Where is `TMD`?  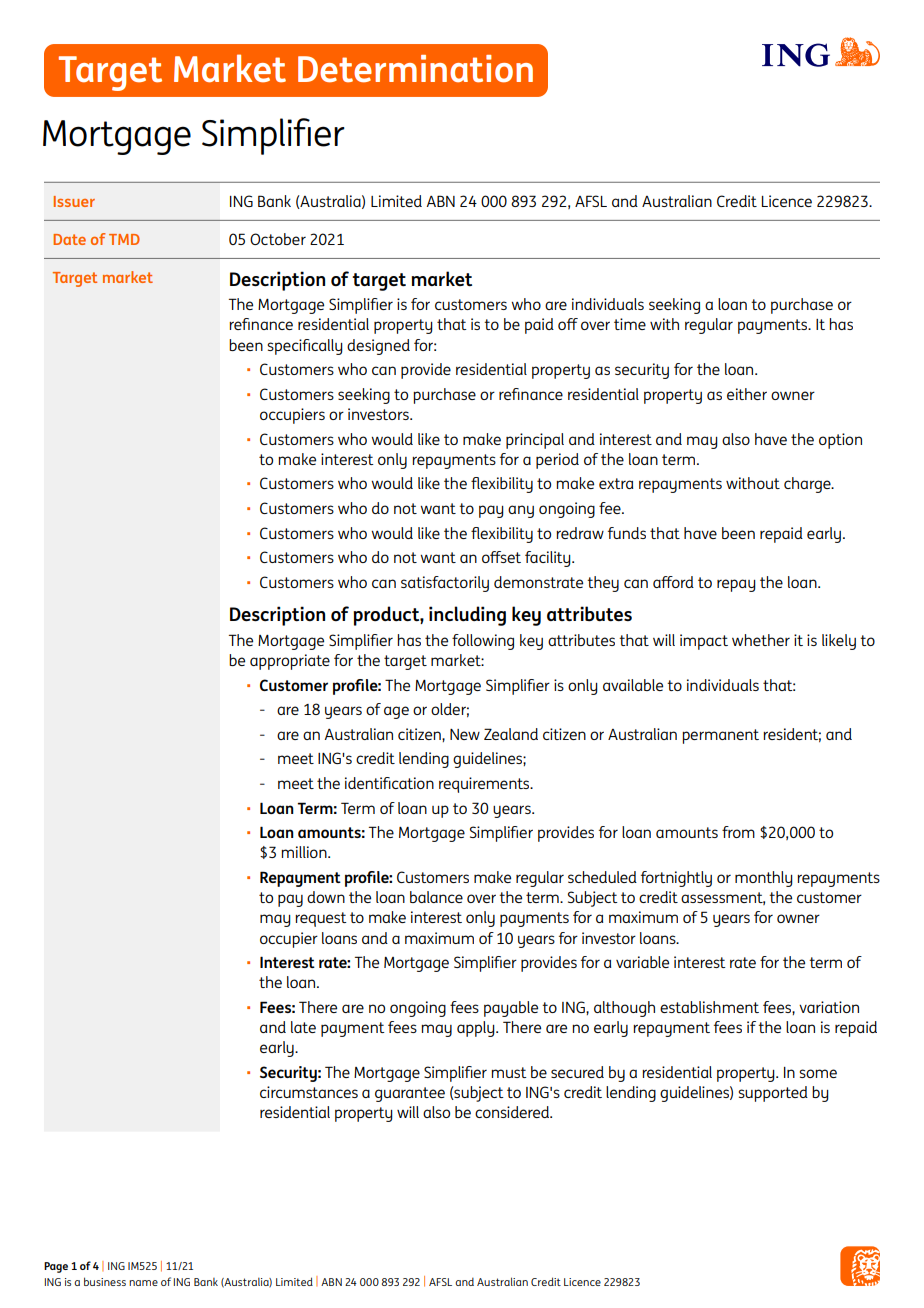 TMD is located at coordinates (124, 239).
